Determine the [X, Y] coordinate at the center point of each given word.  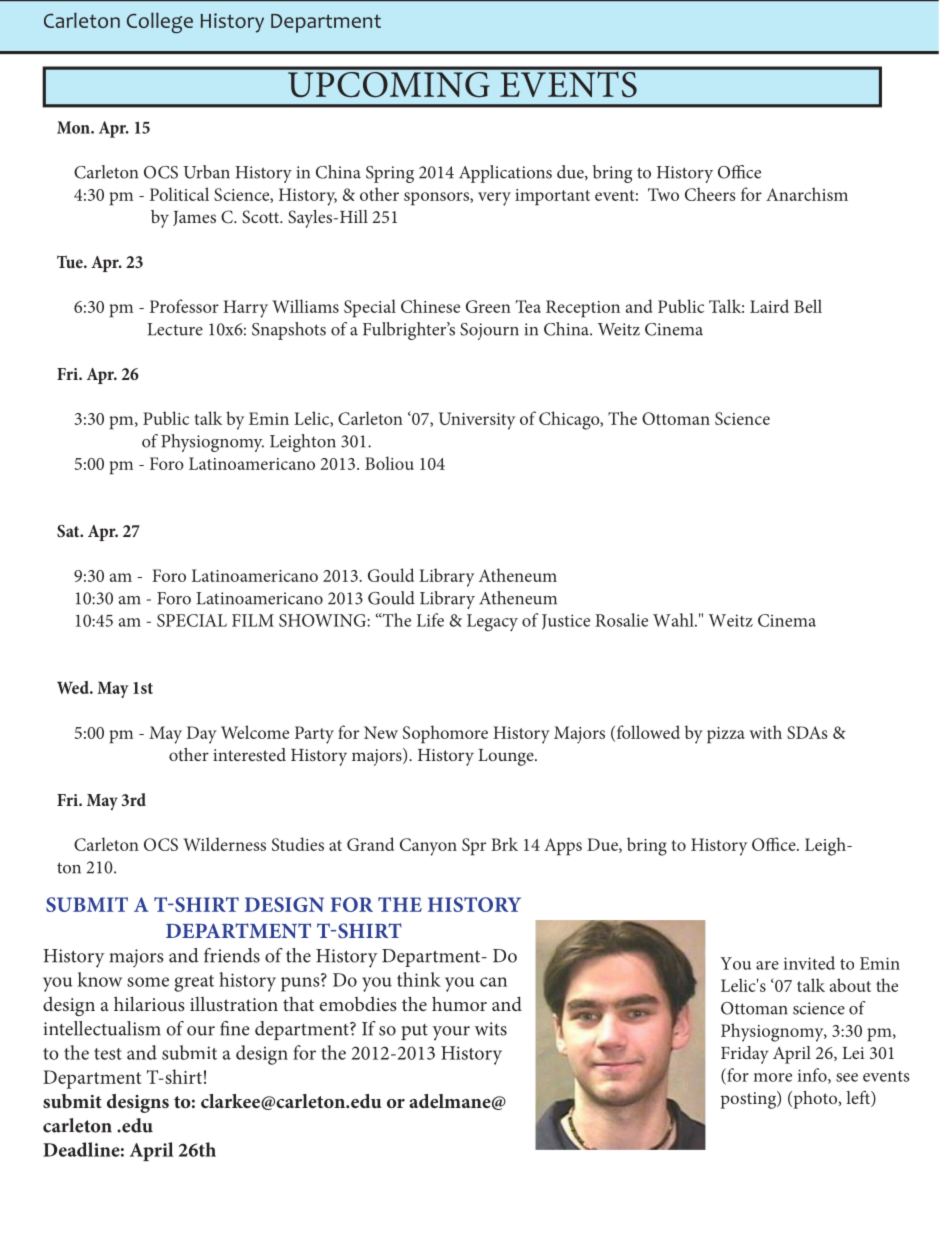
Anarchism [807, 194]
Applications [505, 174]
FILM [253, 620]
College [160, 22]
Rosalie [621, 620]
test [108, 1054]
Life [430, 620]
